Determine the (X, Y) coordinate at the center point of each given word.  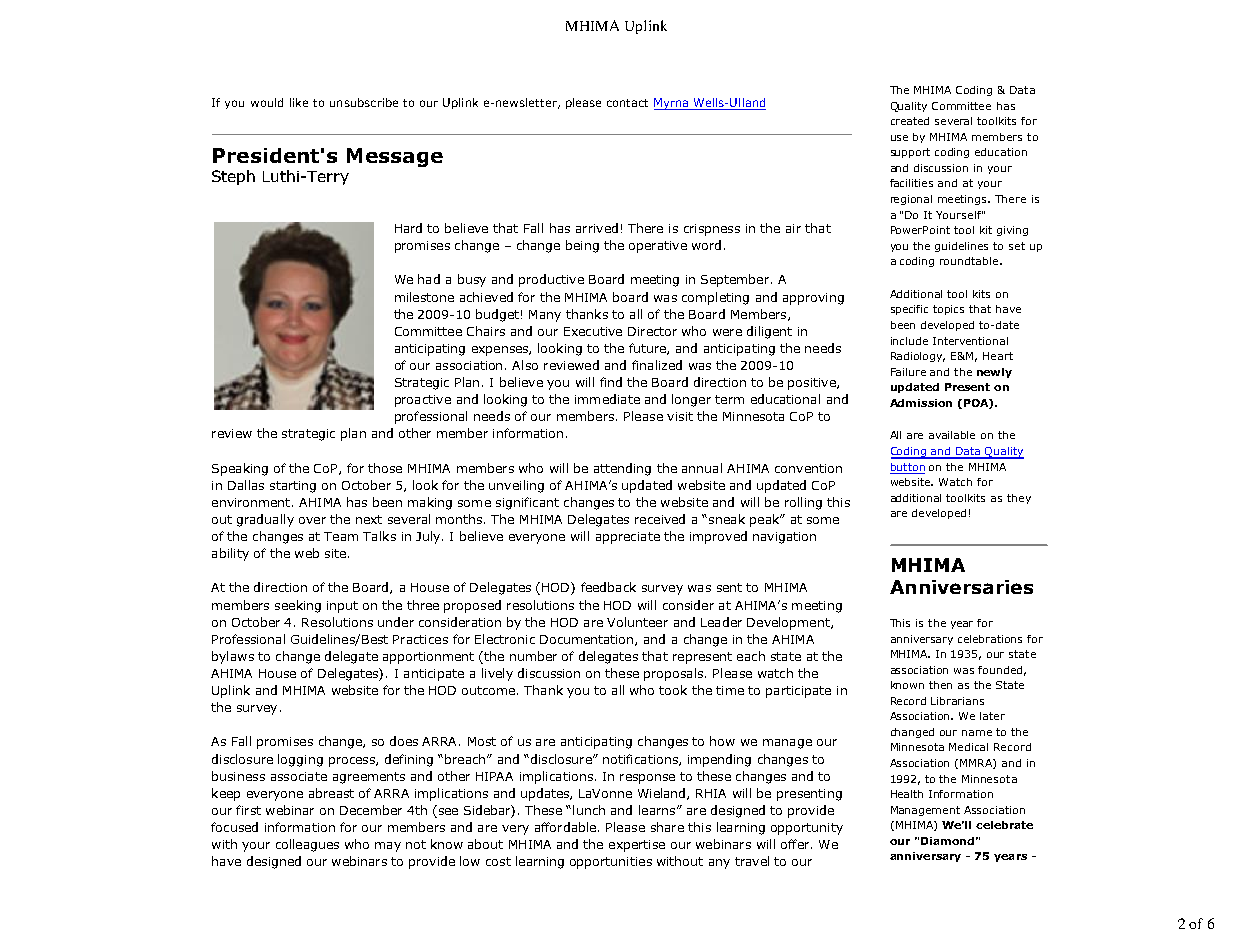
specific (909, 310)
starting (293, 487)
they (1019, 499)
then (940, 685)
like (299, 102)
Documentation (588, 640)
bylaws (233, 657)
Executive (593, 331)
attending (622, 469)
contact (627, 103)
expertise (637, 846)
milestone (424, 297)
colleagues (307, 845)
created (910, 121)
